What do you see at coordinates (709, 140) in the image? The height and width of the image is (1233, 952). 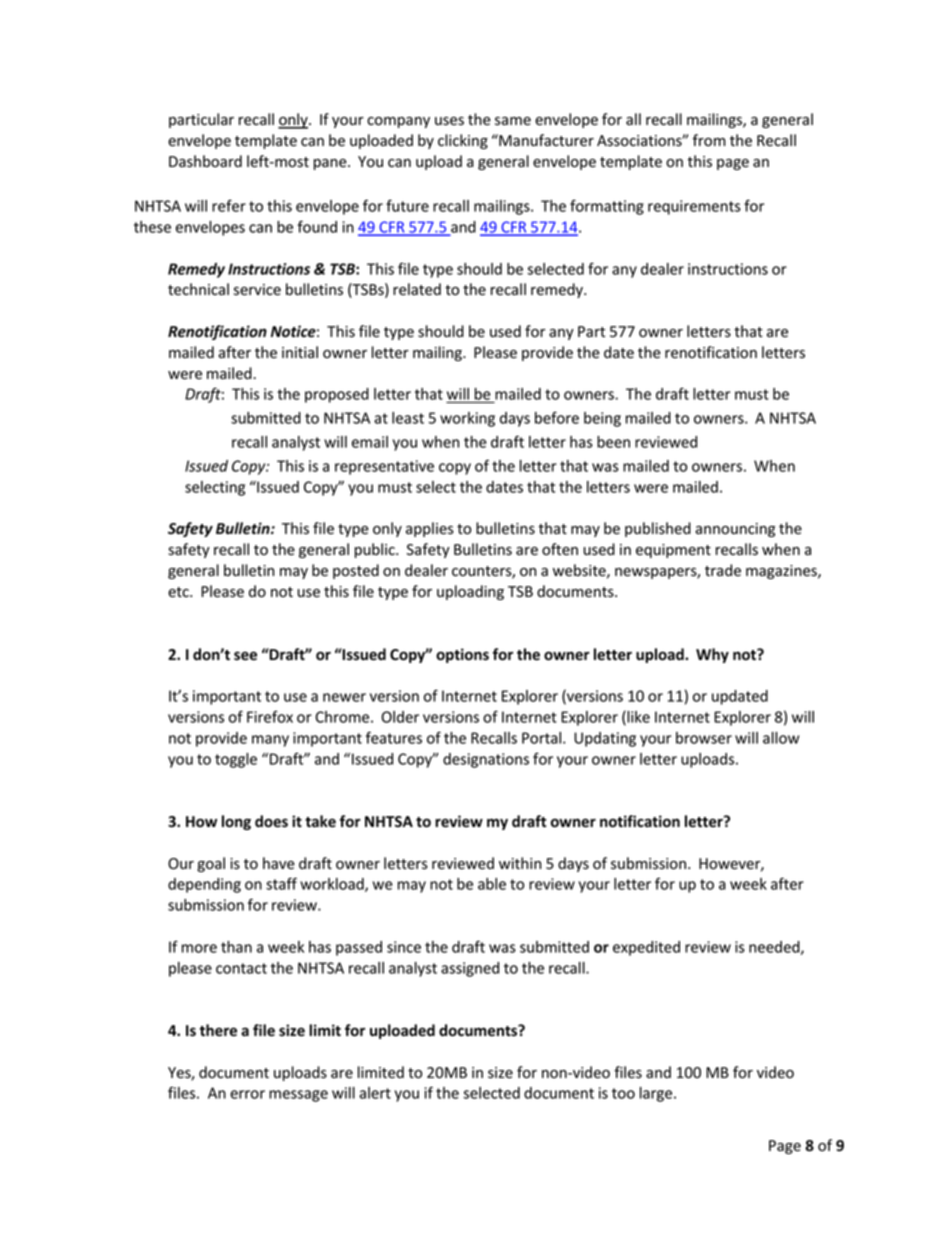 I see `from` at bounding box center [709, 140].
